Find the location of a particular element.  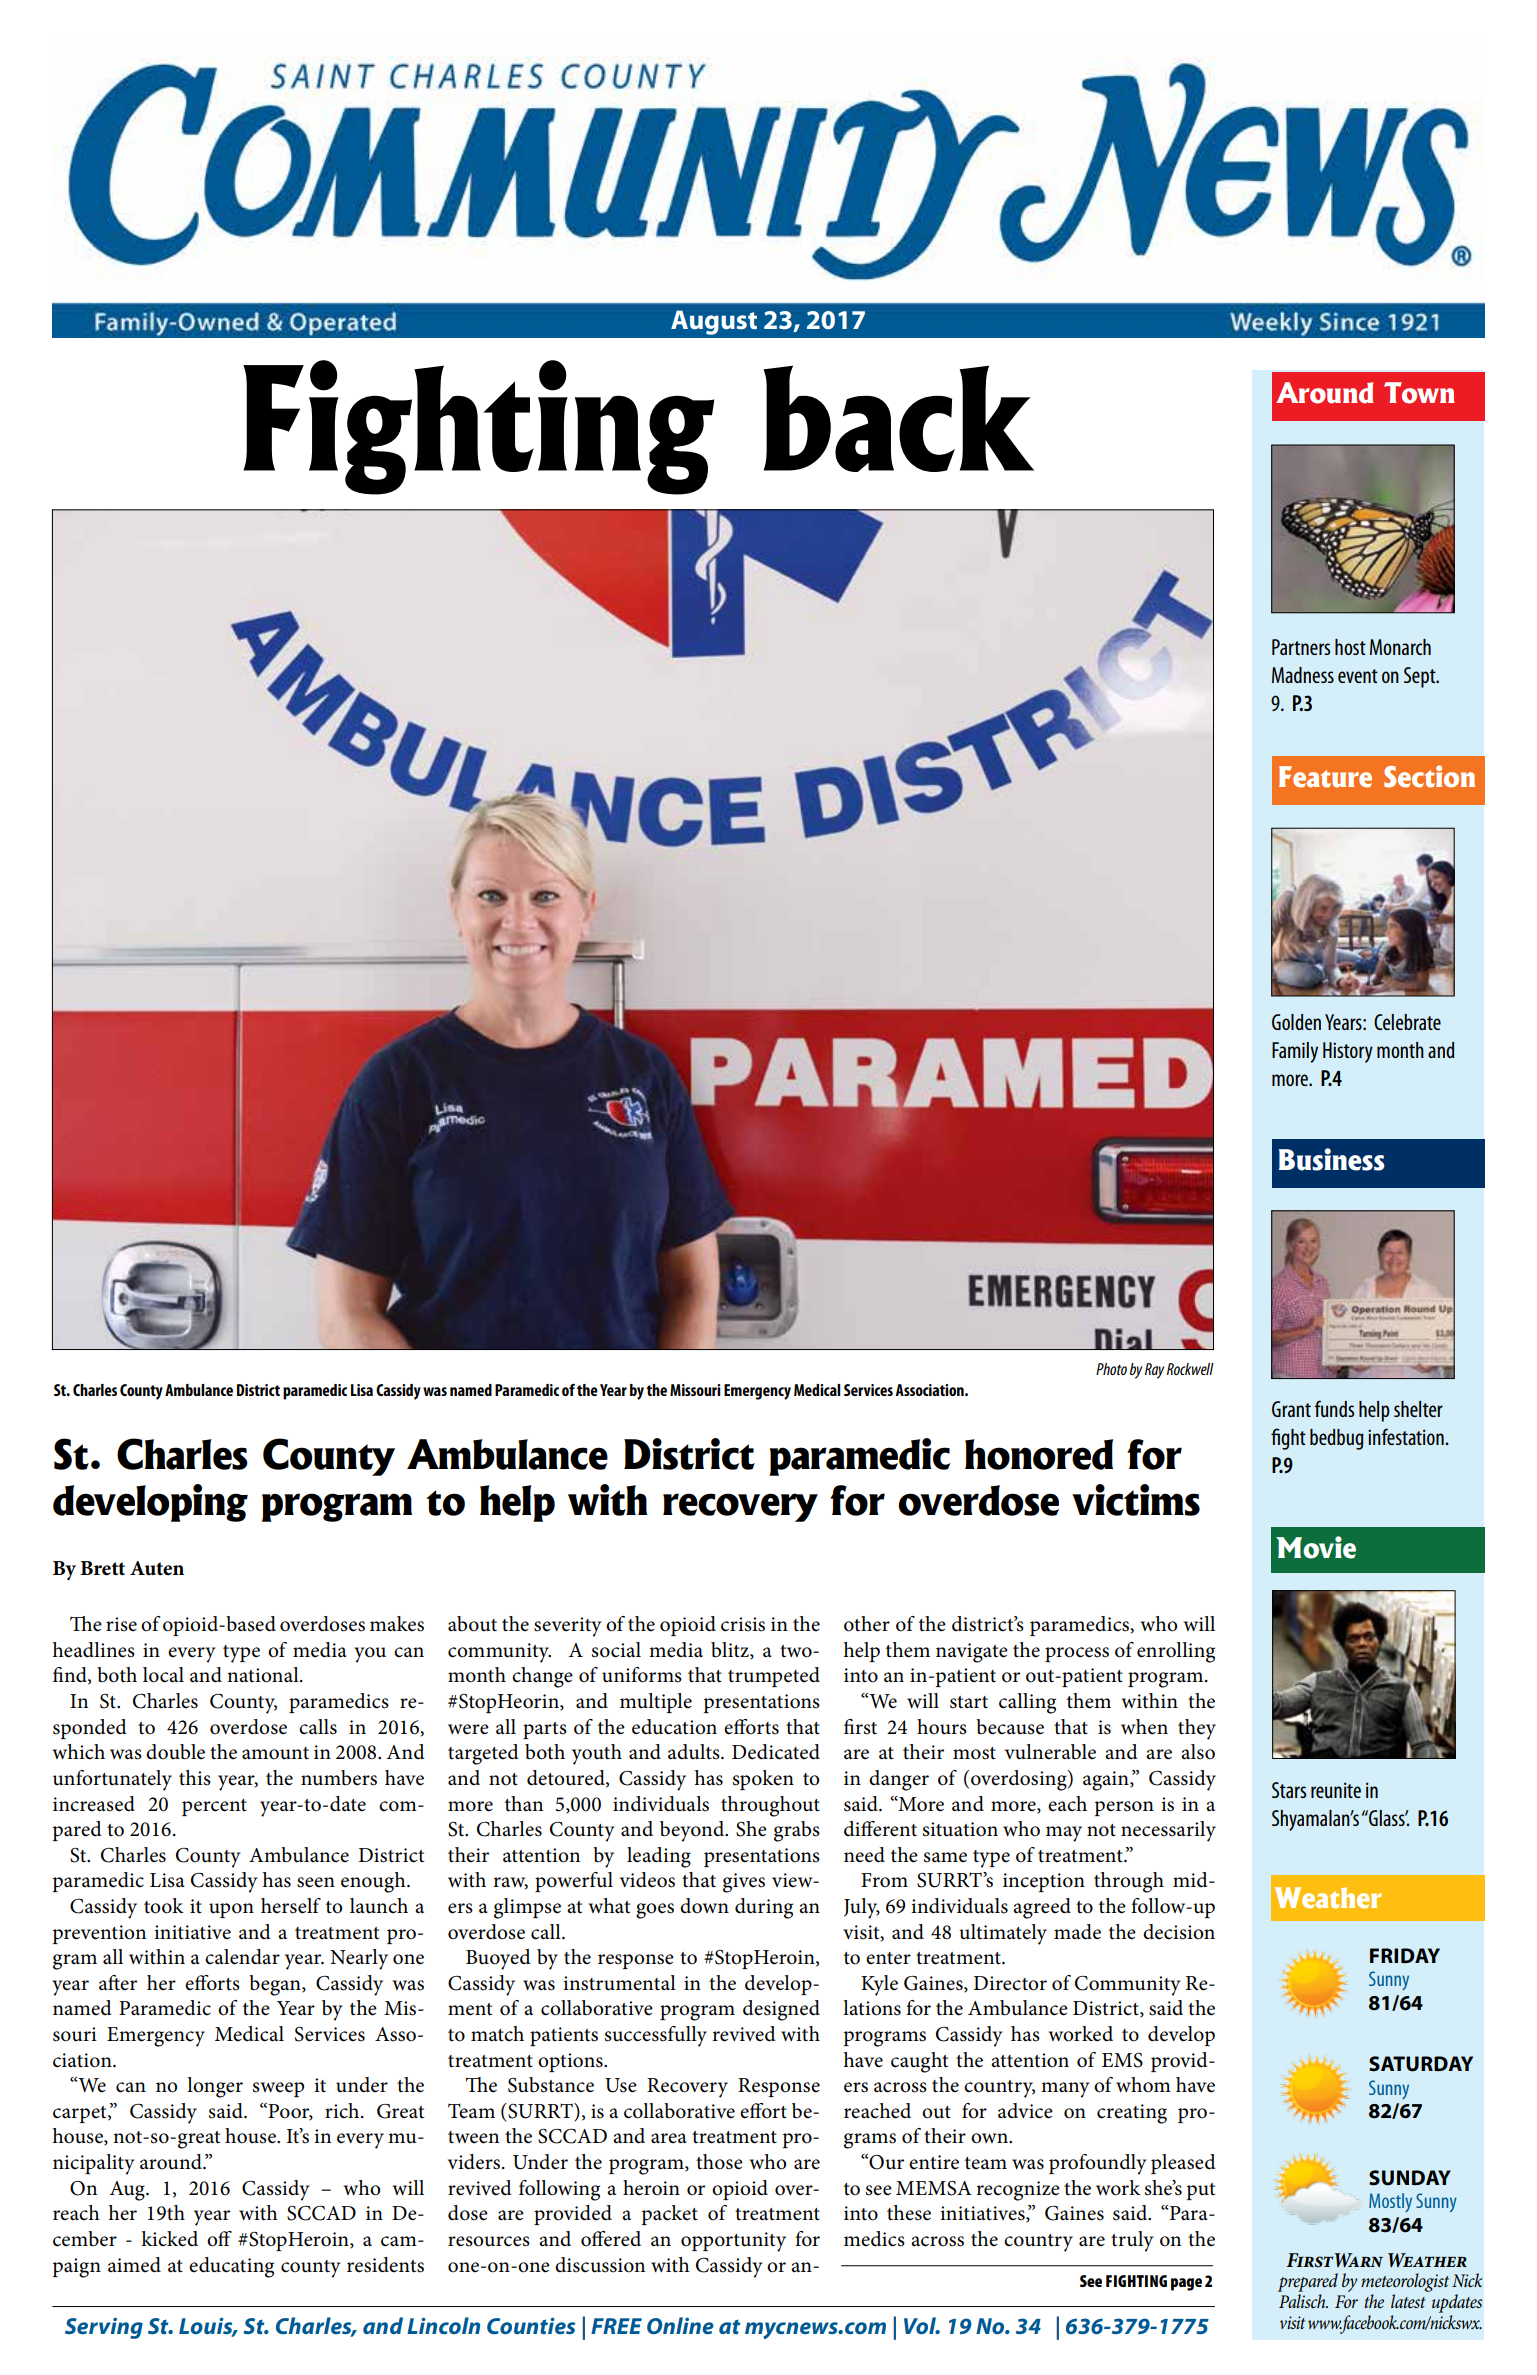

national is located at coordinates (264, 1675).
